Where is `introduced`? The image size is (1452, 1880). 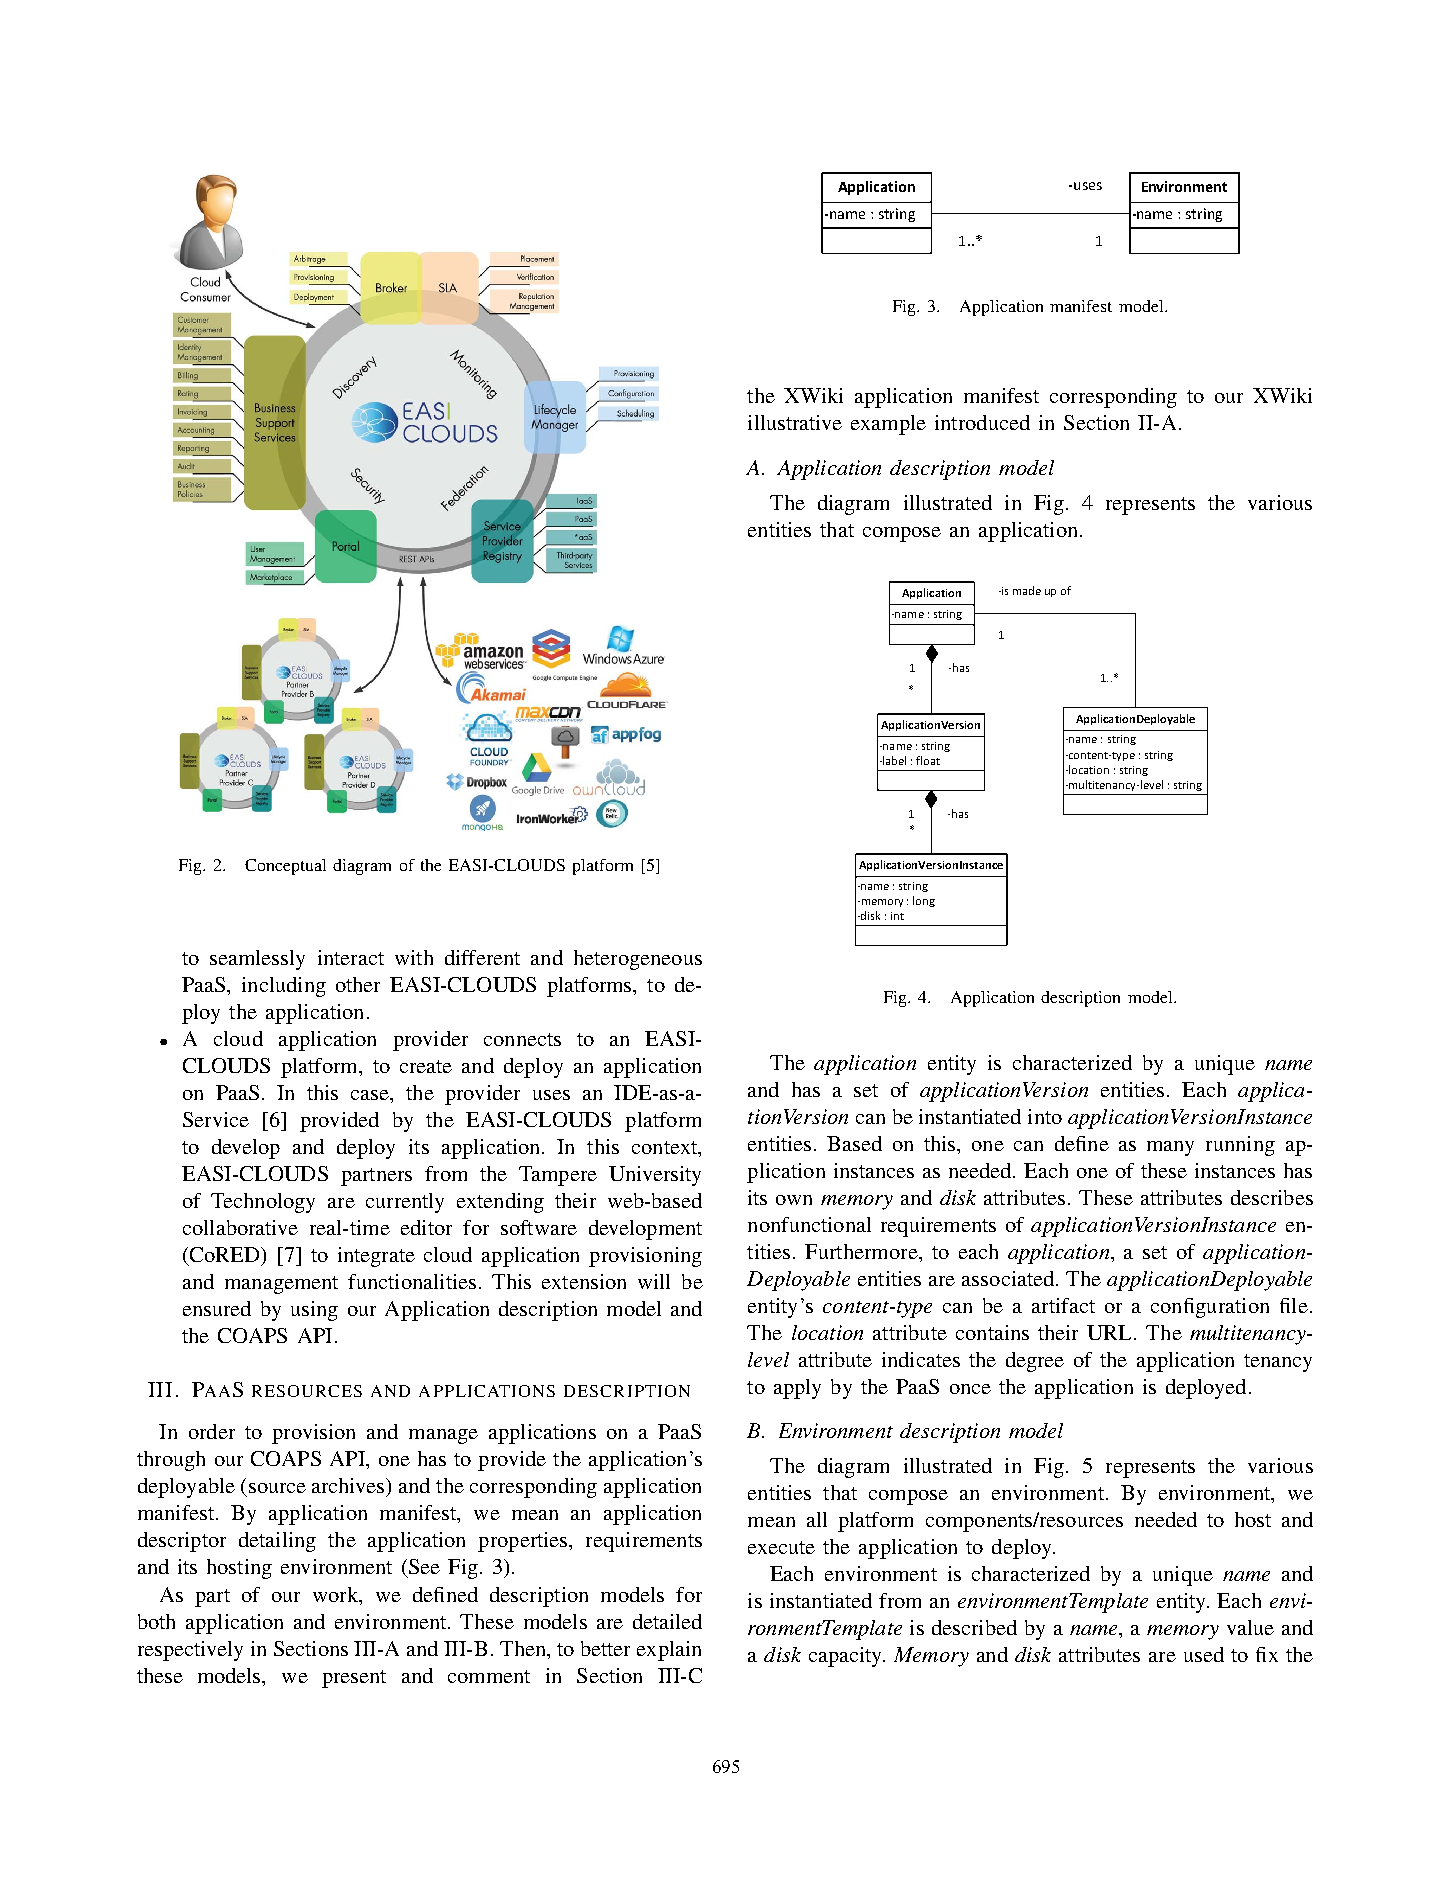 introduced is located at coordinates (982, 422).
